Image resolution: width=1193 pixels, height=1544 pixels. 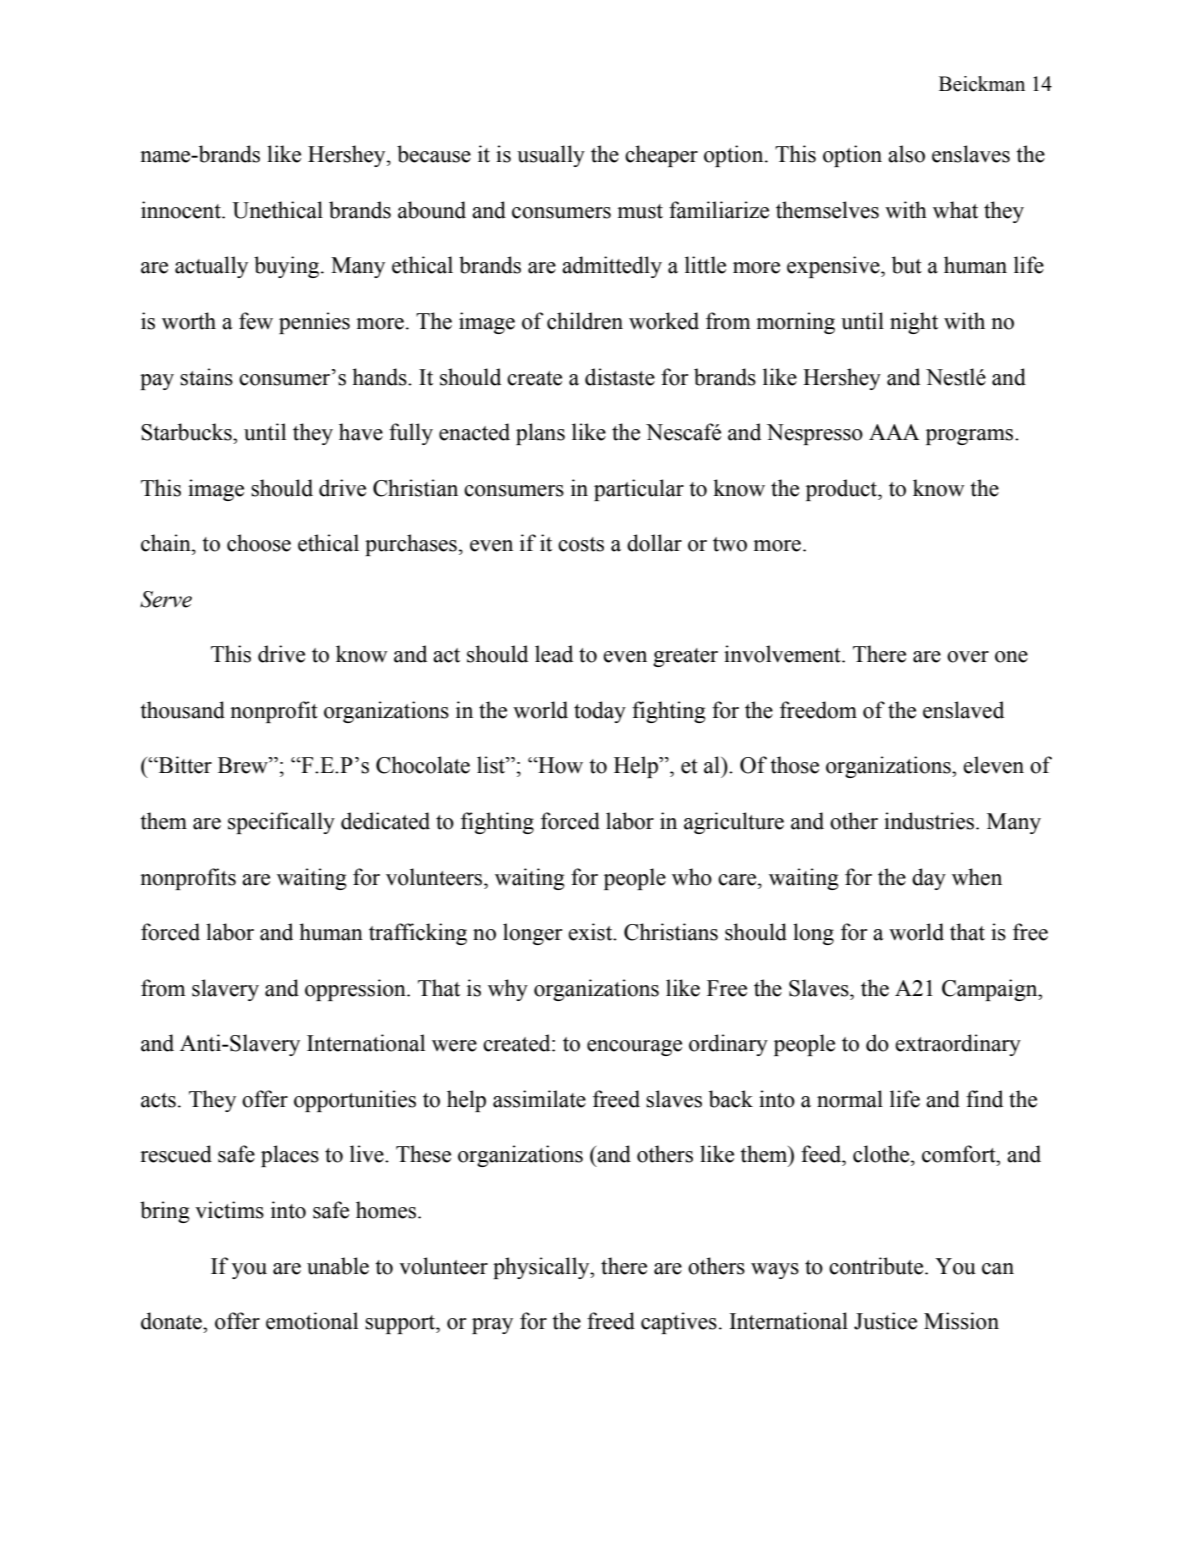 I want to click on choose, so click(x=259, y=543).
